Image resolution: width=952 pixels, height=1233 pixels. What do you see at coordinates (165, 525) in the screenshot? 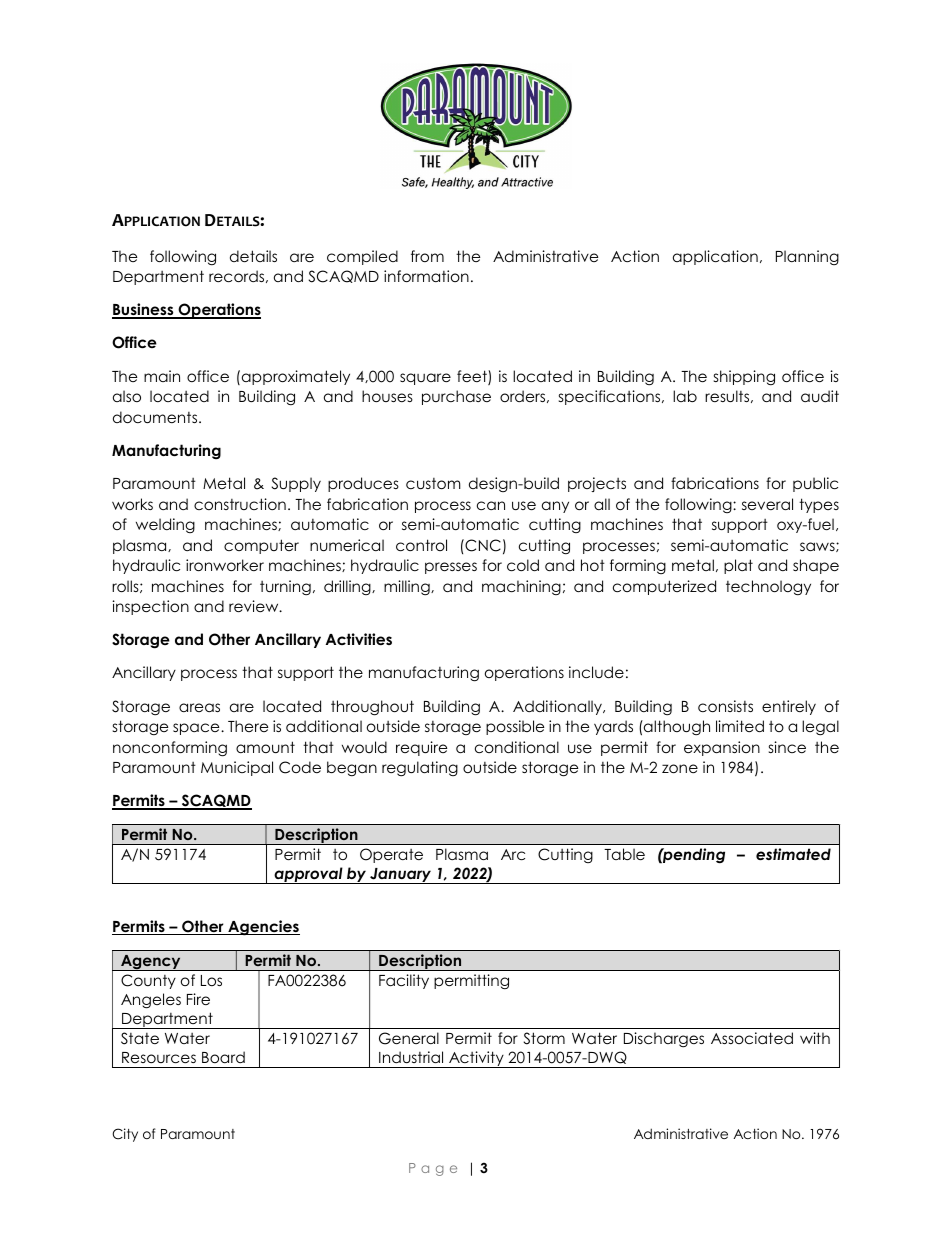
I see `welding` at bounding box center [165, 525].
